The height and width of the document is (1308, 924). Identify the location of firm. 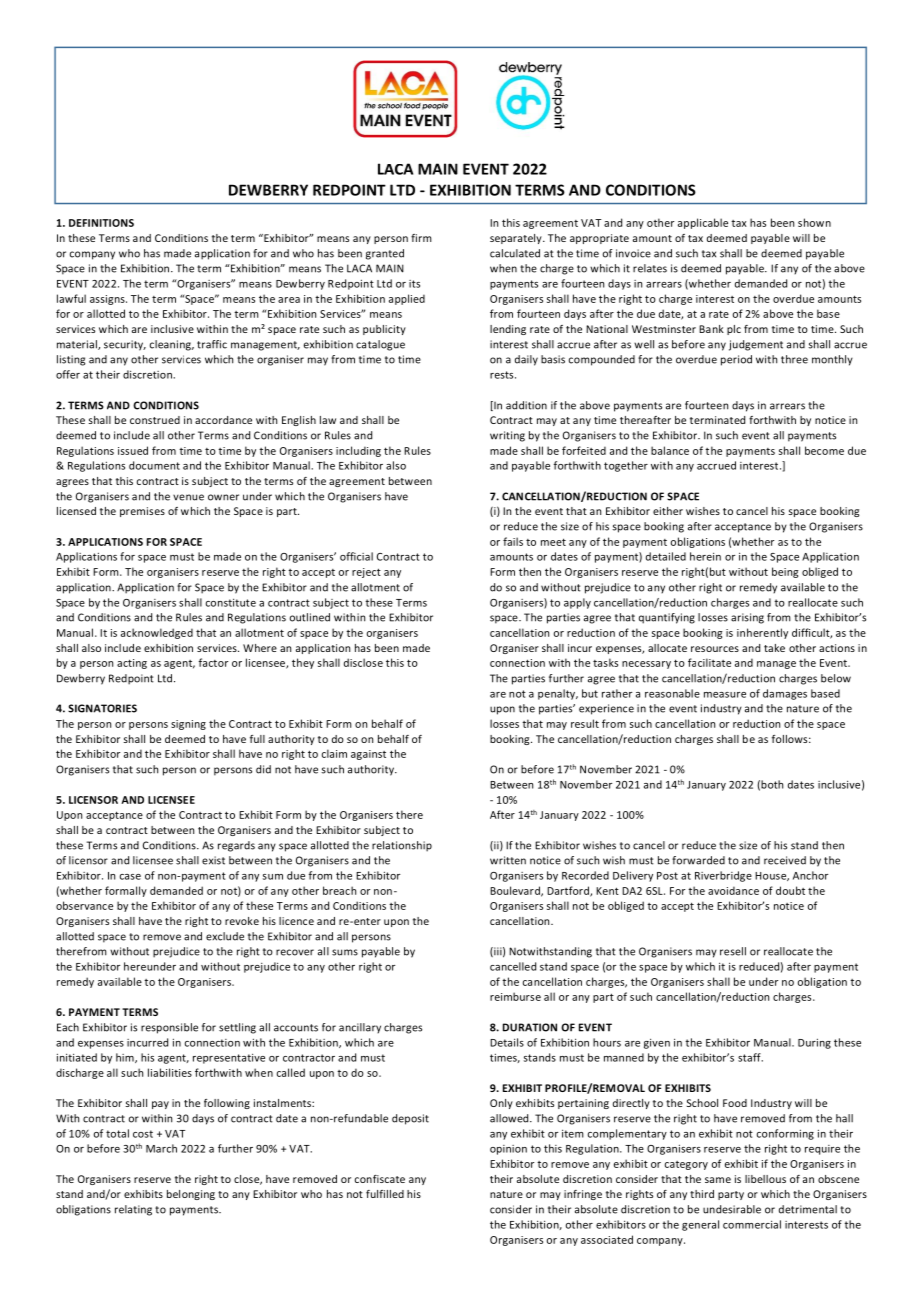
(421, 238).
